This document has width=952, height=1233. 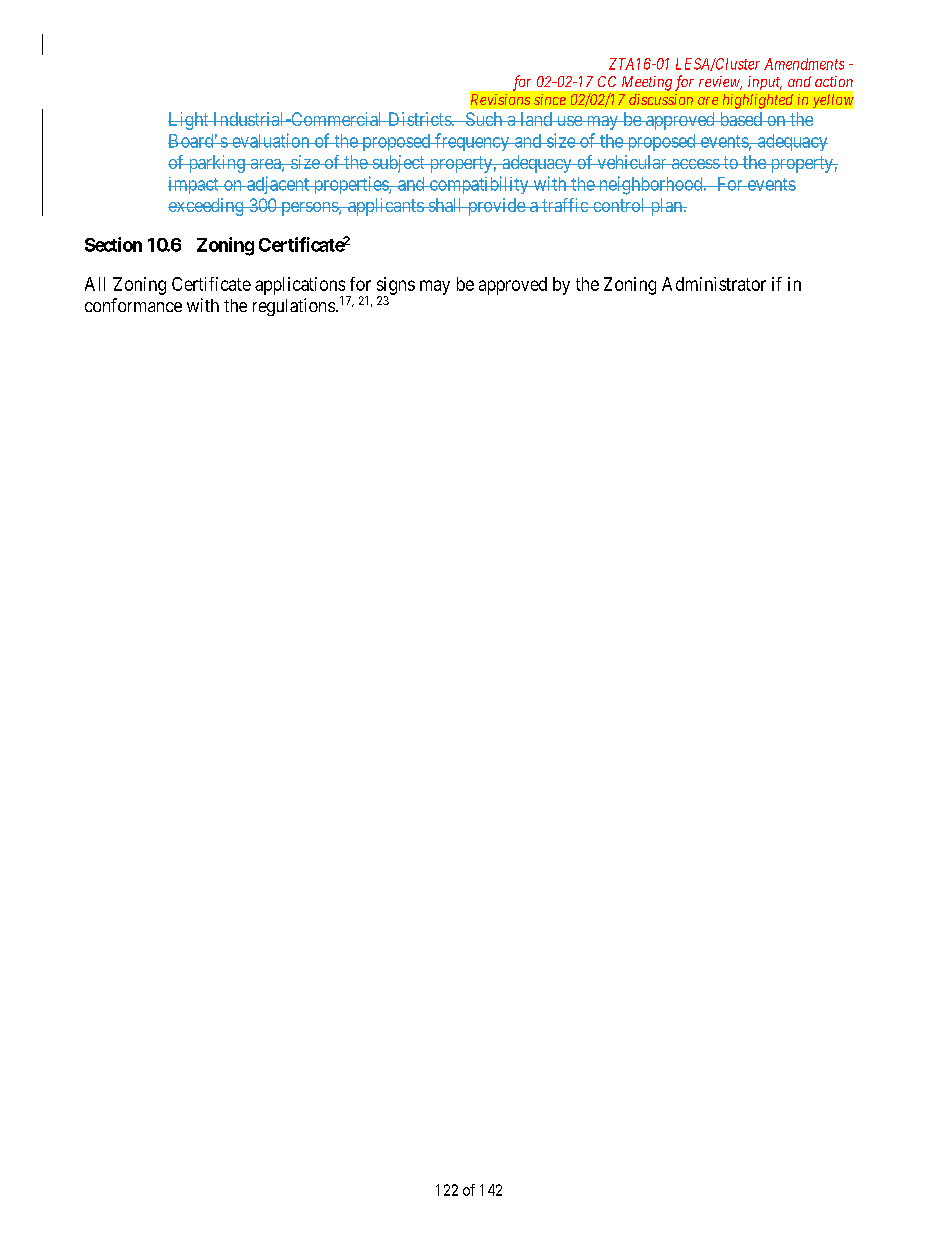 What do you see at coordinates (714, 284) in the document?
I see `Administrator` at bounding box center [714, 284].
